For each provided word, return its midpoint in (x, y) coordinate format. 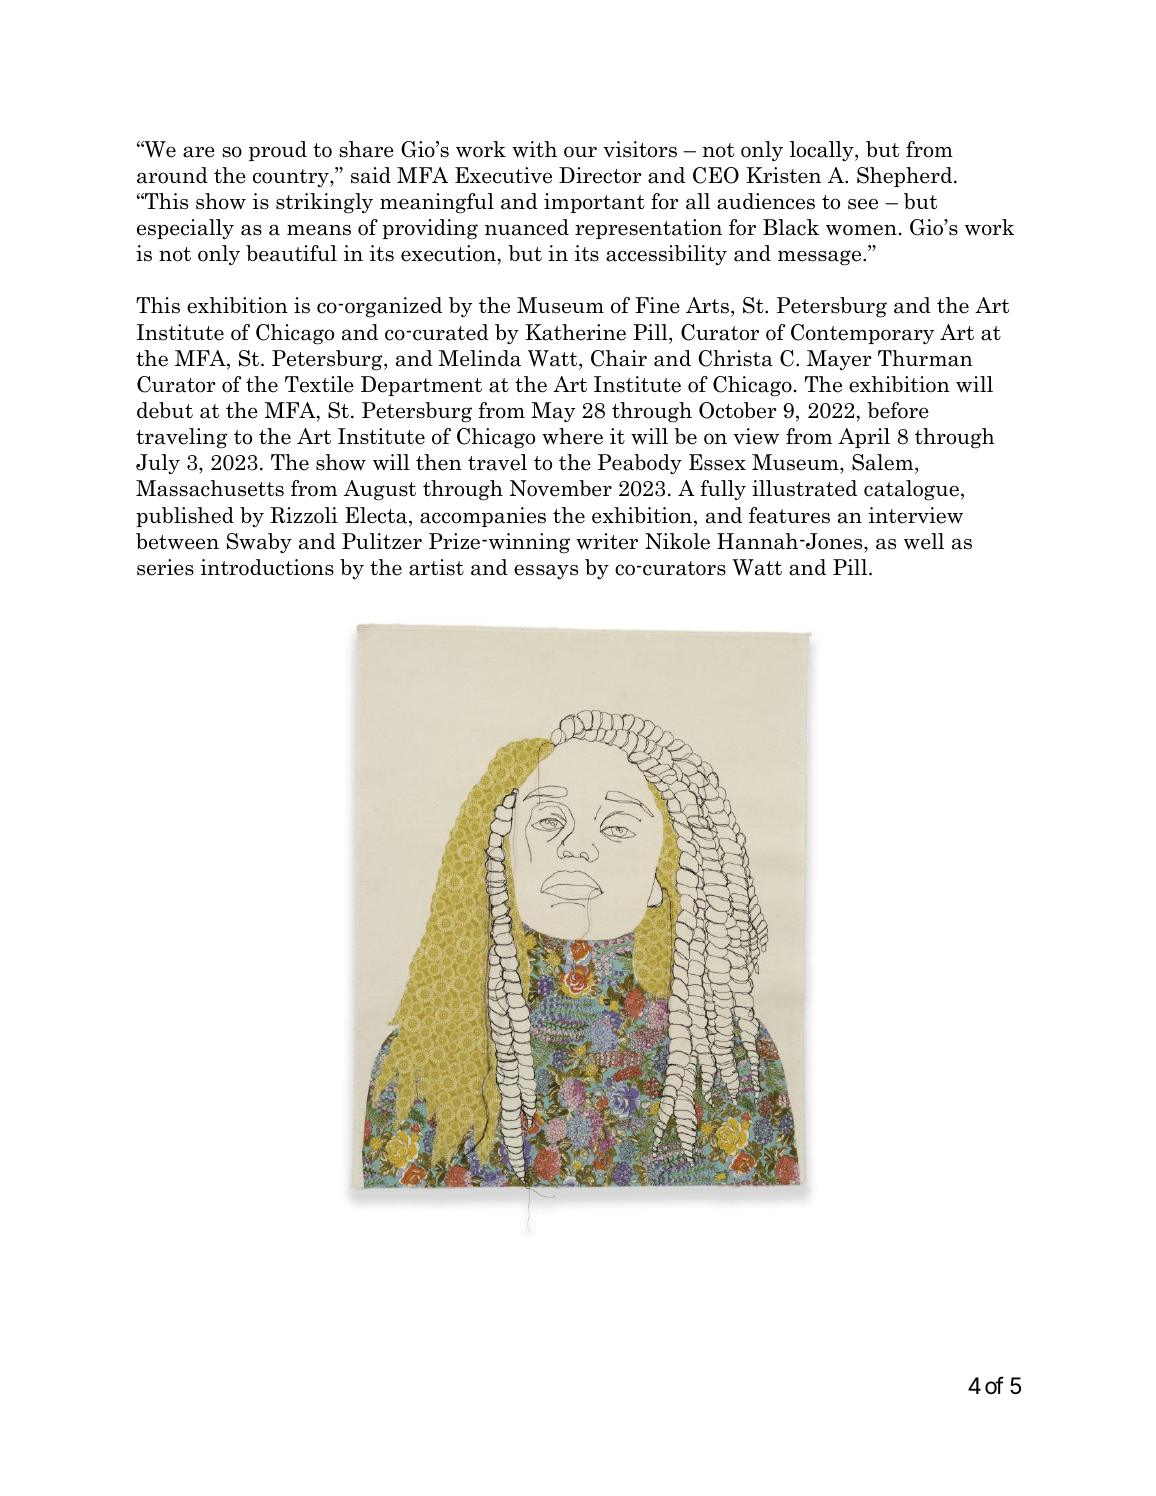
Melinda (480, 358)
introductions (267, 567)
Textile (319, 384)
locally (823, 151)
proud (278, 151)
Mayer (839, 360)
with (534, 149)
